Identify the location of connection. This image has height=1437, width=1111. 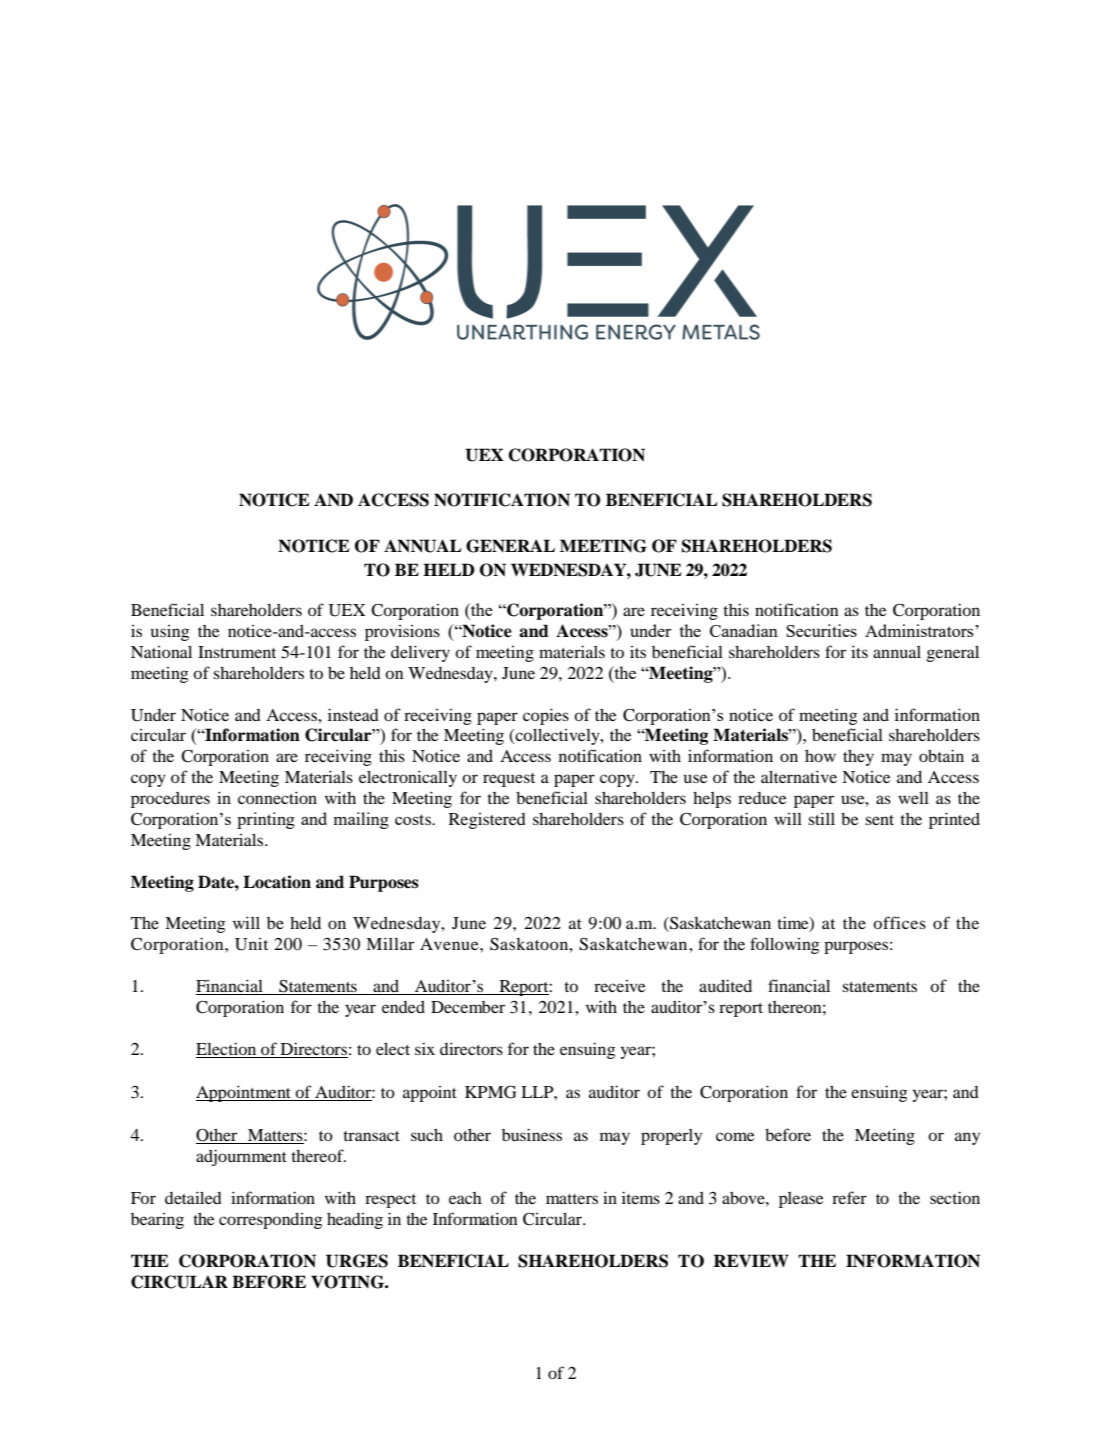
(277, 797).
